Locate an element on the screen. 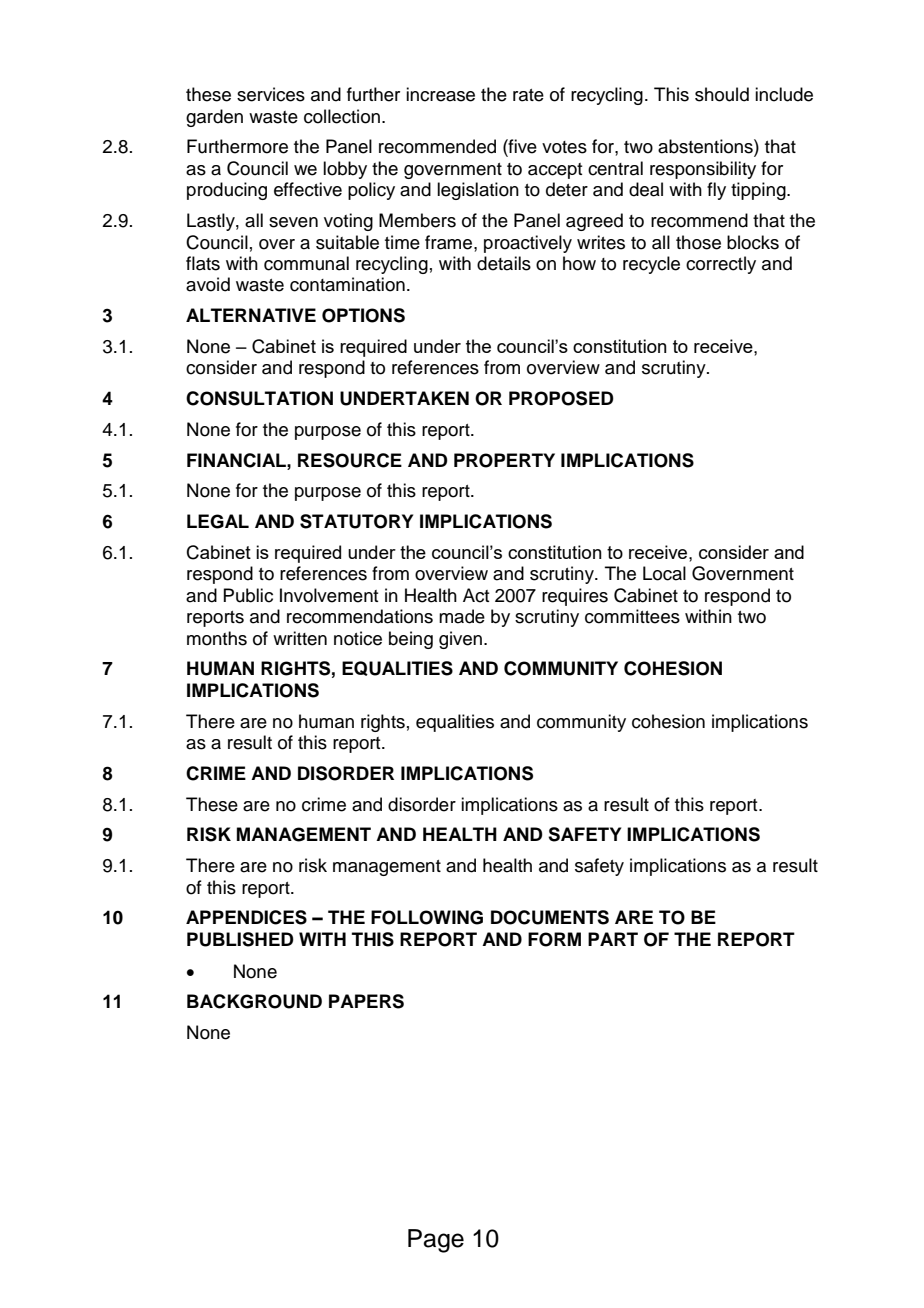 The image size is (924, 1308). LEGAL is located at coordinates (218, 521).
